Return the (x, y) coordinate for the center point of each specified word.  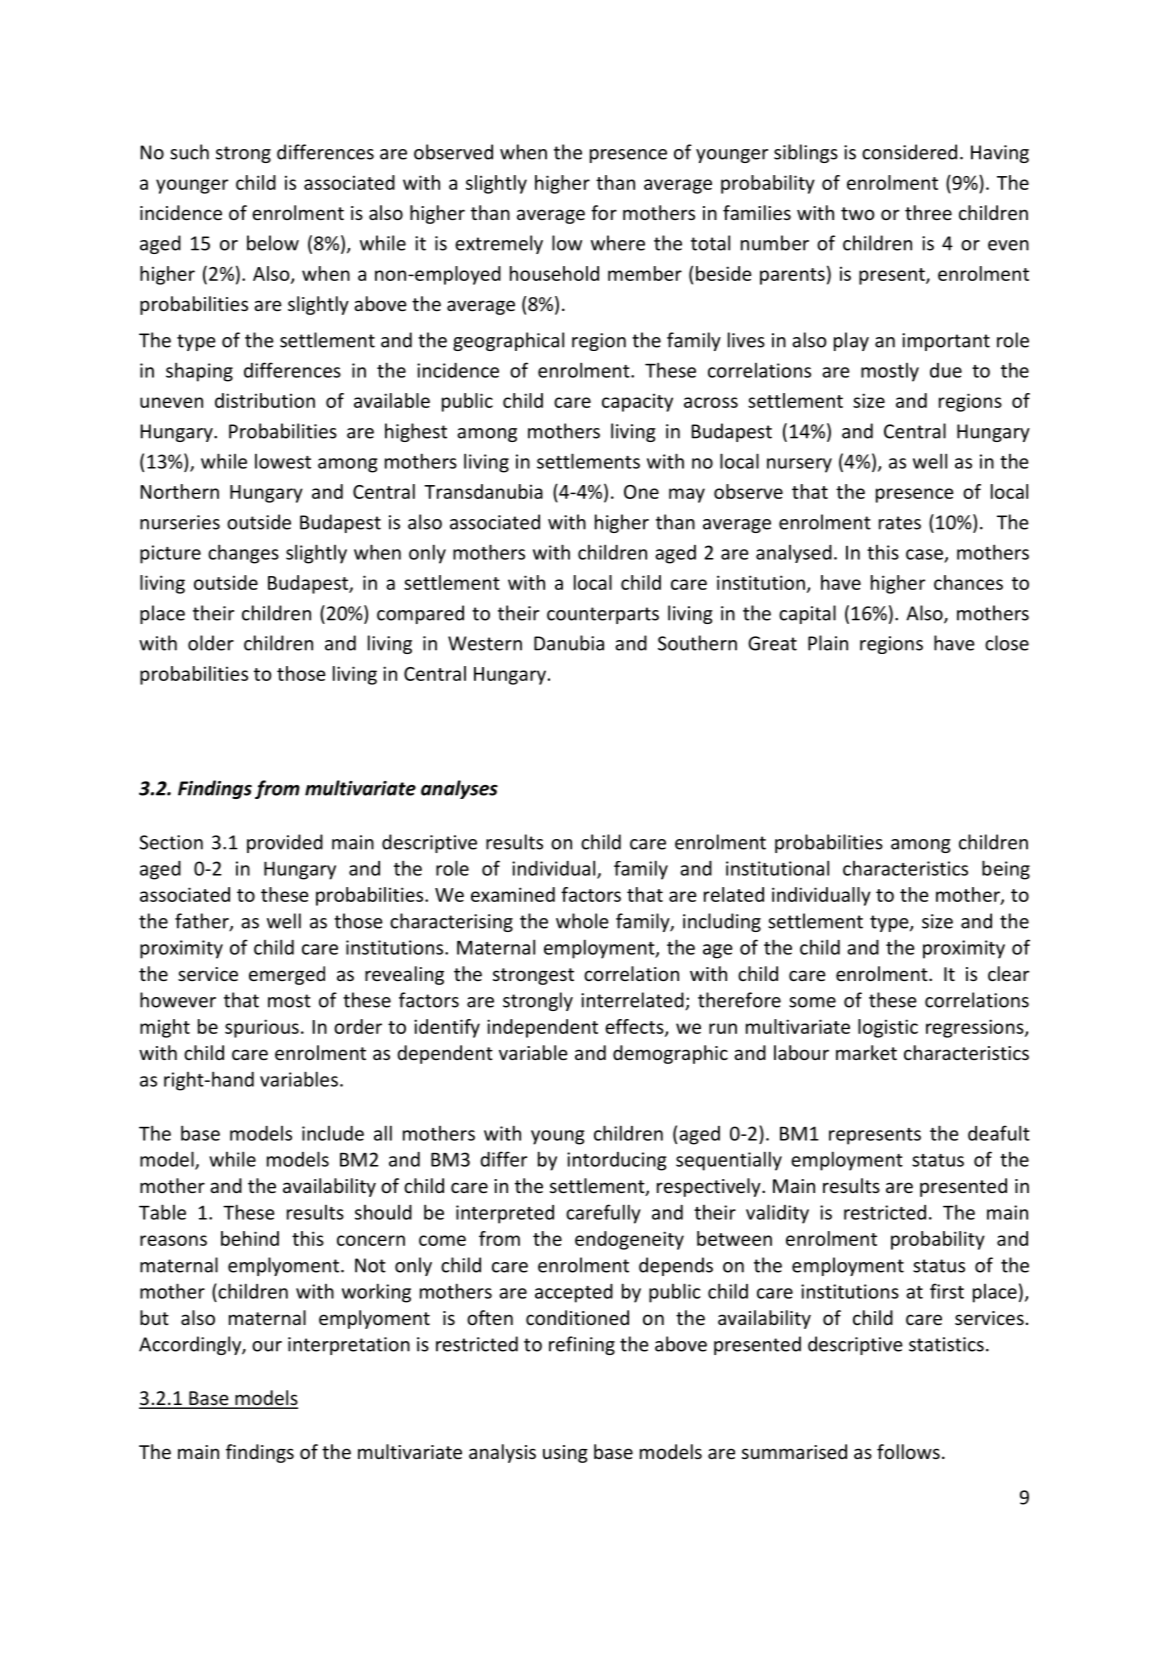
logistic (888, 1028)
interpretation (349, 1346)
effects (635, 1027)
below (273, 243)
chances (968, 582)
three (928, 212)
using (565, 1454)
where (618, 243)
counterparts (603, 615)
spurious (262, 1028)
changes (243, 554)
